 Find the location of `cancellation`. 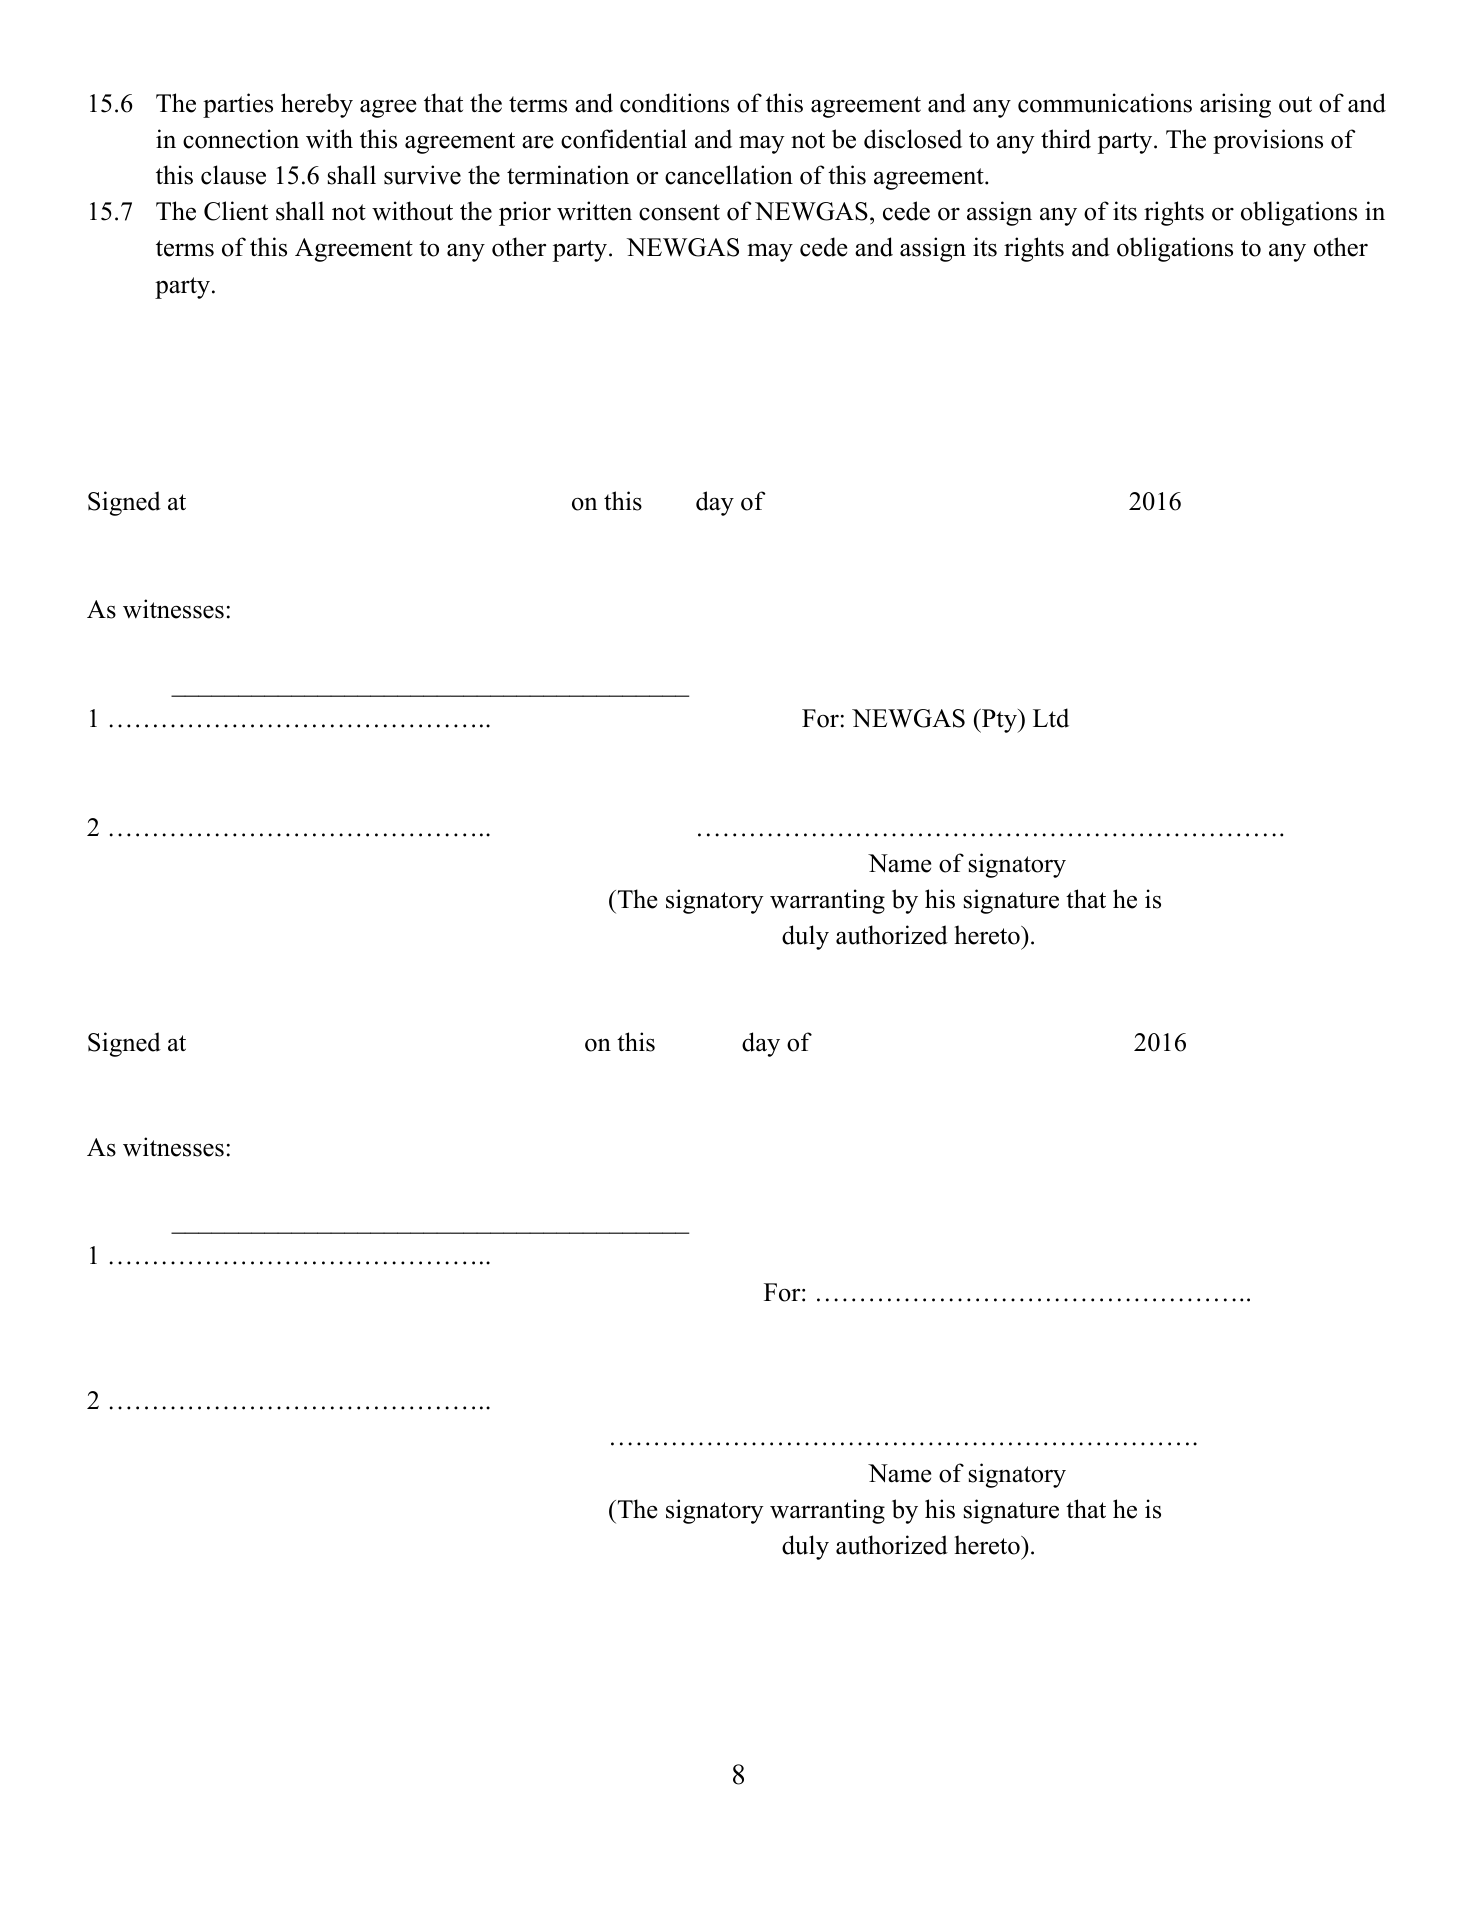

cancellation is located at coordinates (729, 175).
